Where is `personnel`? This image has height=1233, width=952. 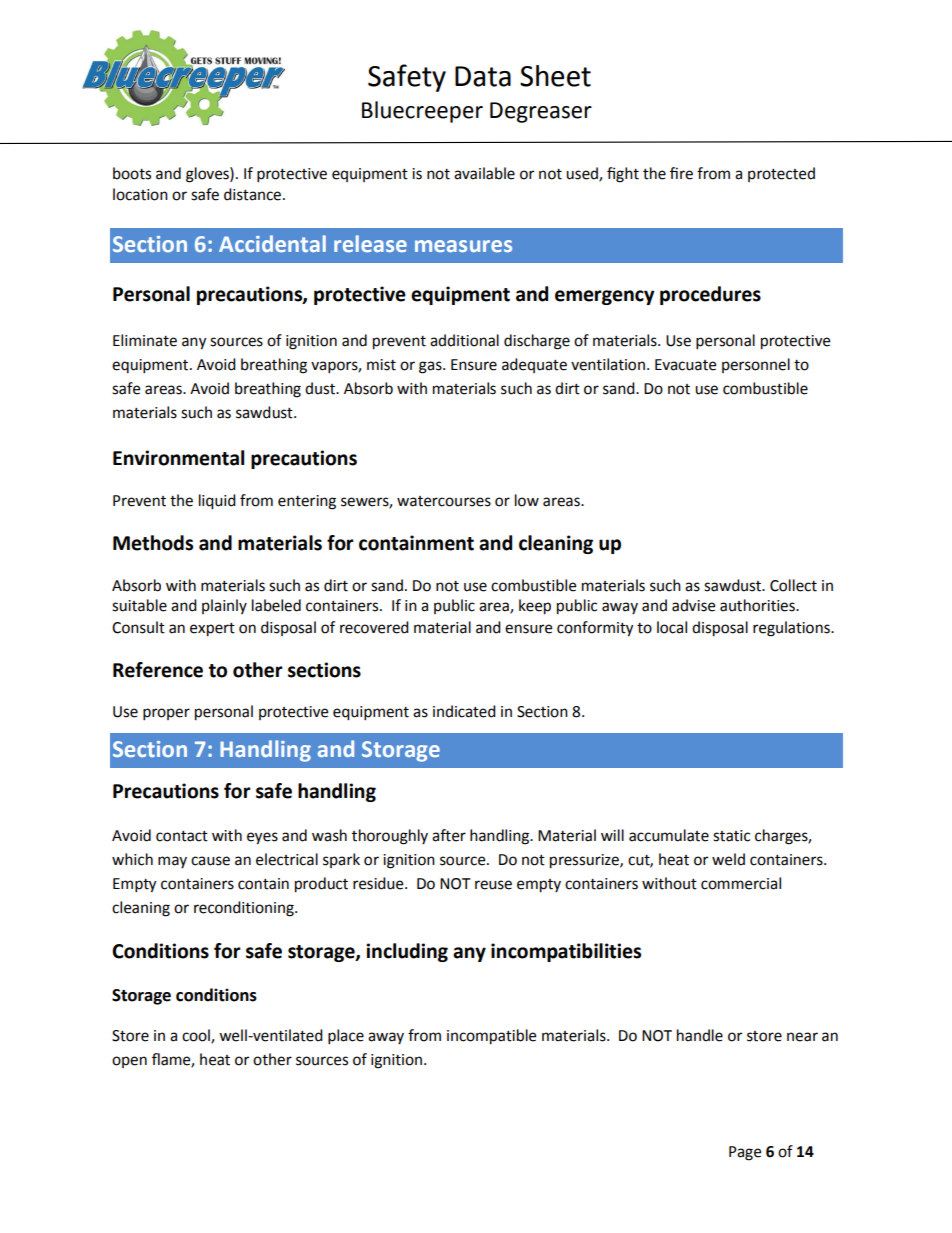
personnel is located at coordinates (756, 365).
